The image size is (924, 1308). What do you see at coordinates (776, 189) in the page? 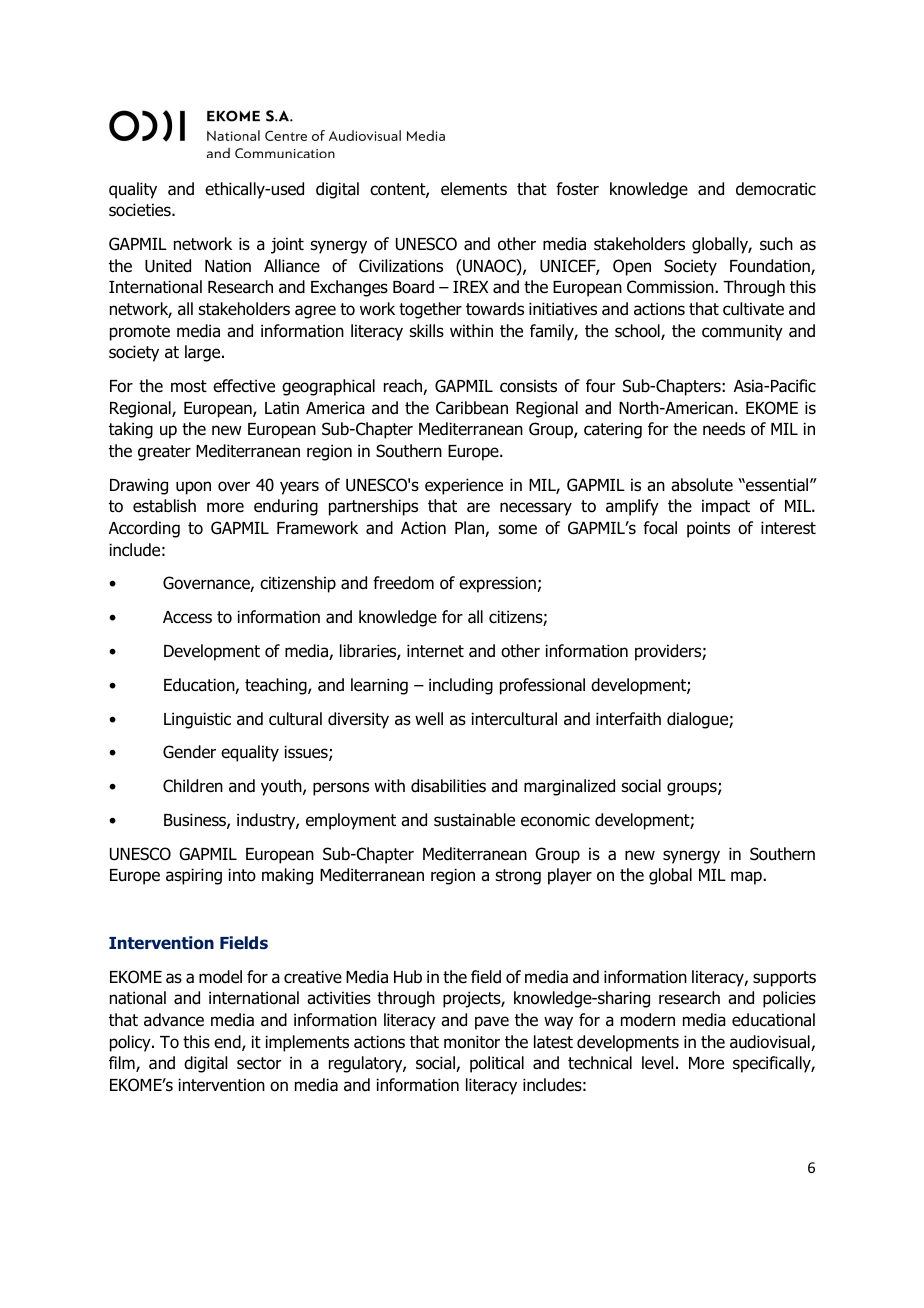
I see `democratic` at bounding box center [776, 189].
